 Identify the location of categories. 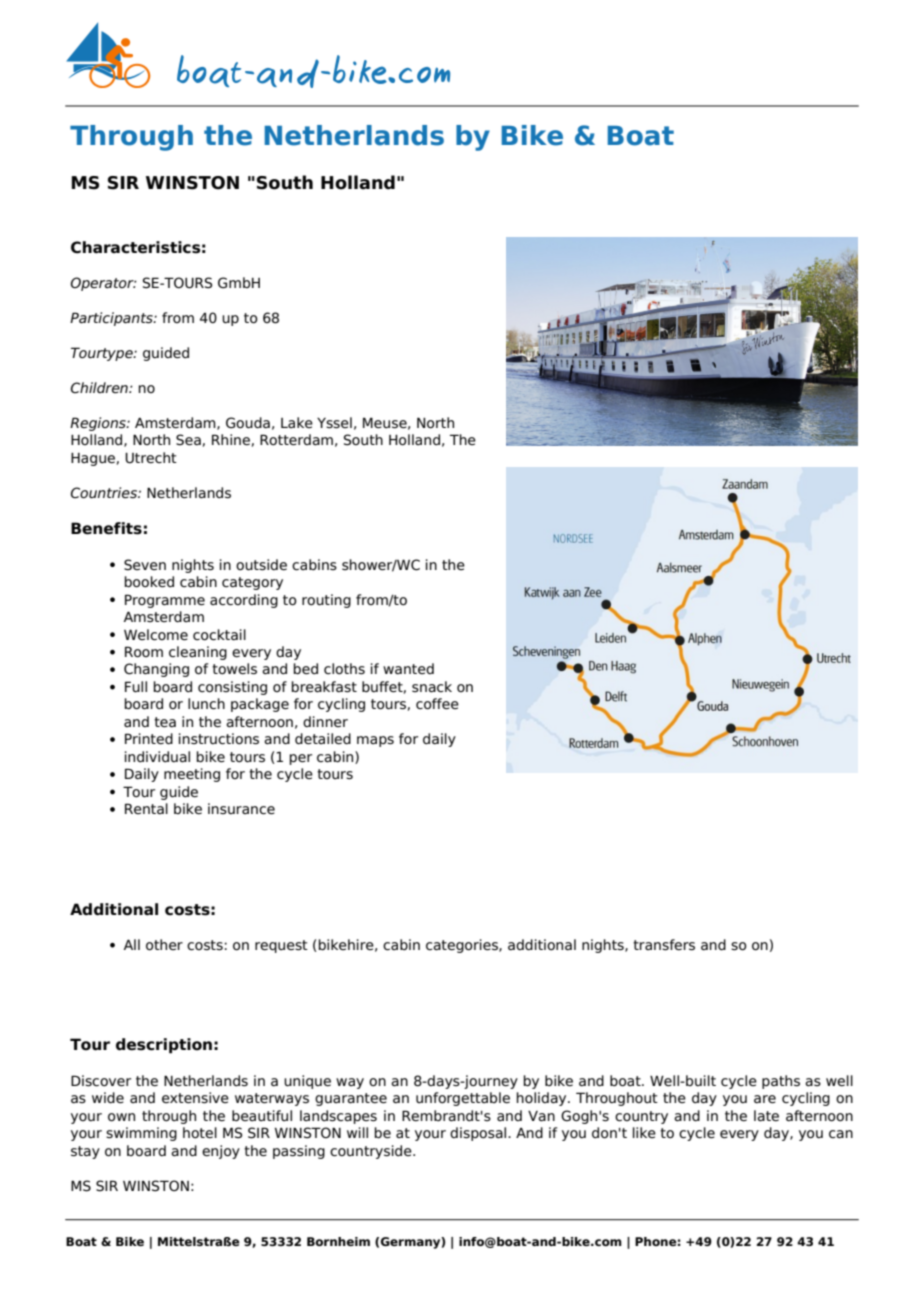
(463, 946).
